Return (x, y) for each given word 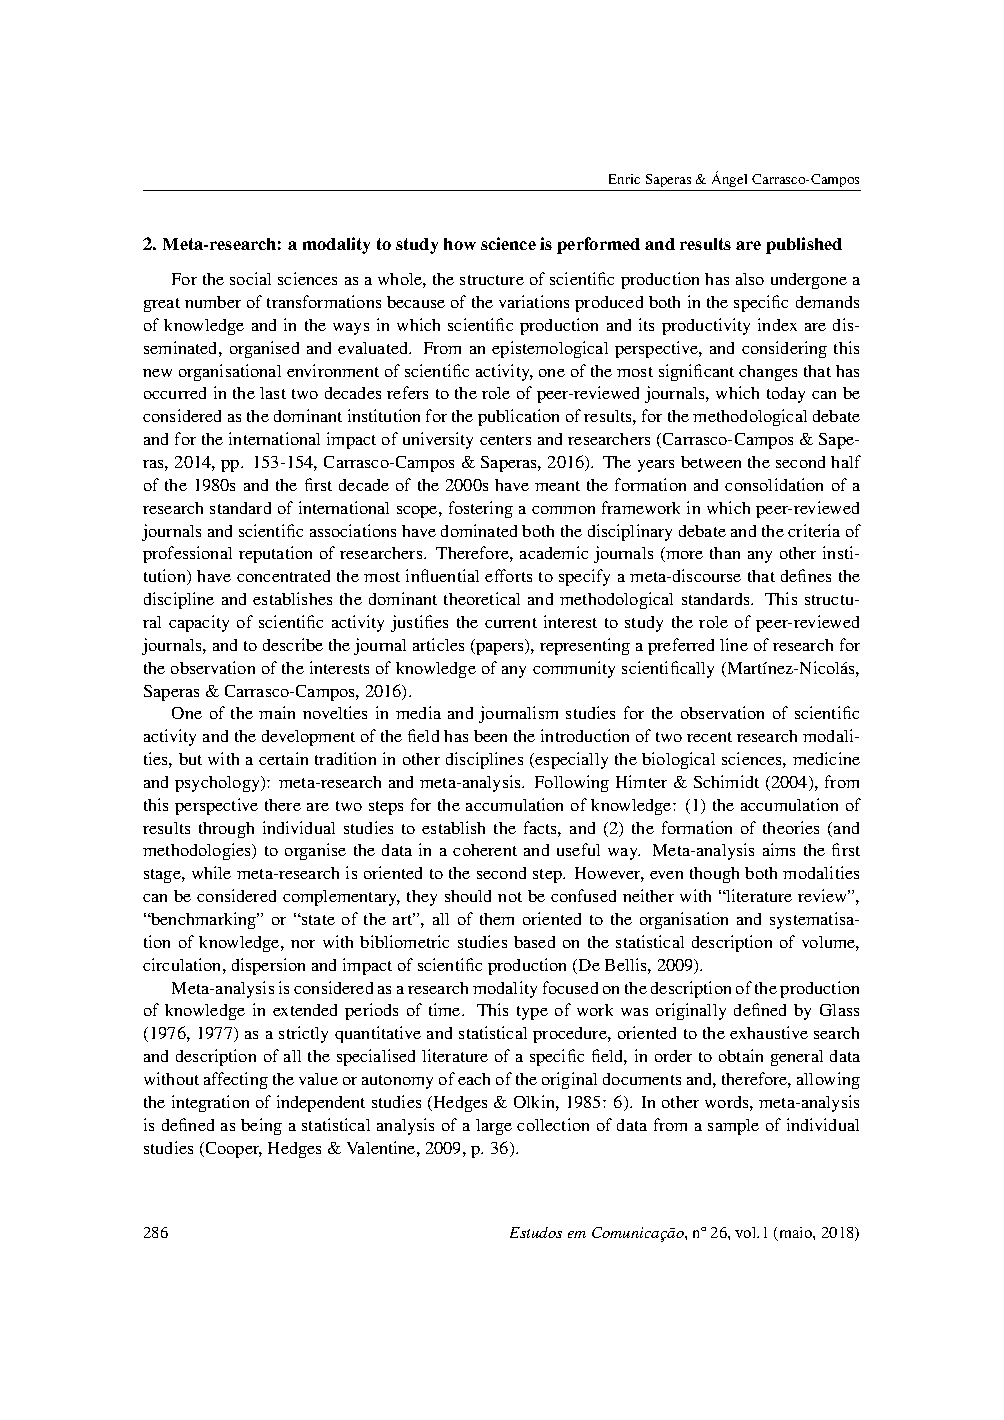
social (250, 278)
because (416, 302)
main (277, 712)
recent (709, 737)
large (494, 1127)
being (261, 1126)
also (750, 279)
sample (733, 1127)
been (490, 736)
